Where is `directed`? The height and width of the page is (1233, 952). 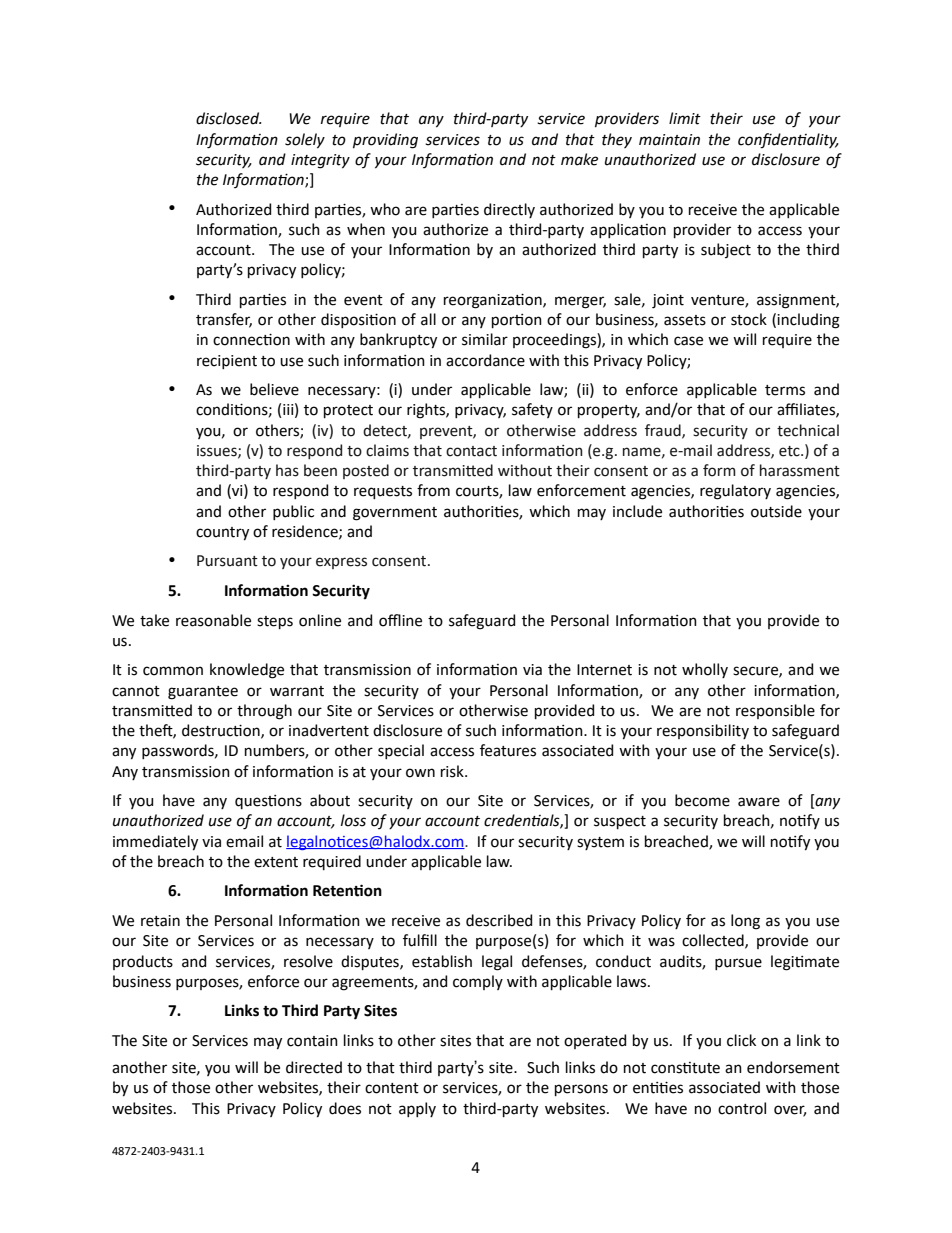
directed is located at coordinates (314, 1067).
